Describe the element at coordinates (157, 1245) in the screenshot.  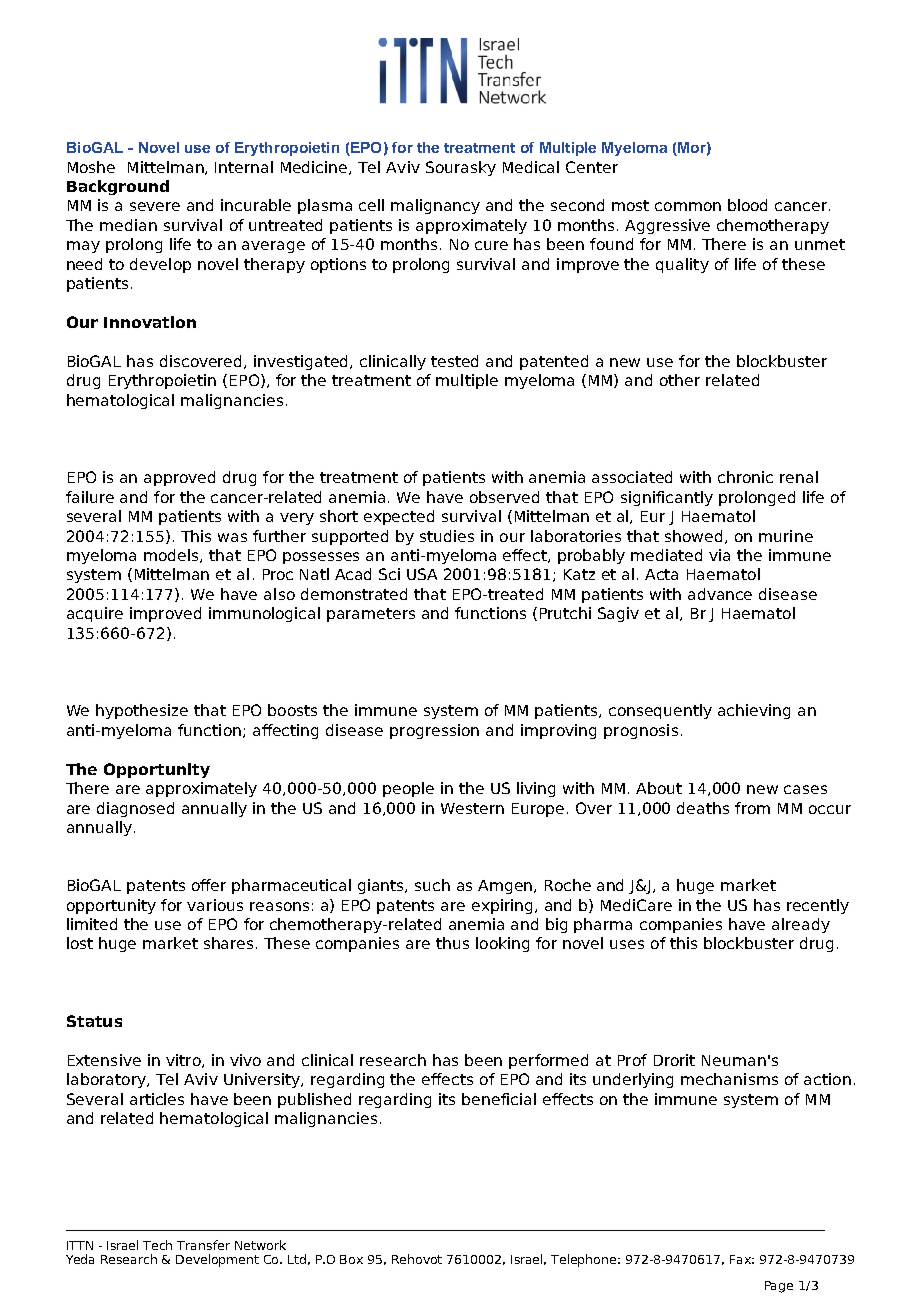
I see `Tech` at that location.
